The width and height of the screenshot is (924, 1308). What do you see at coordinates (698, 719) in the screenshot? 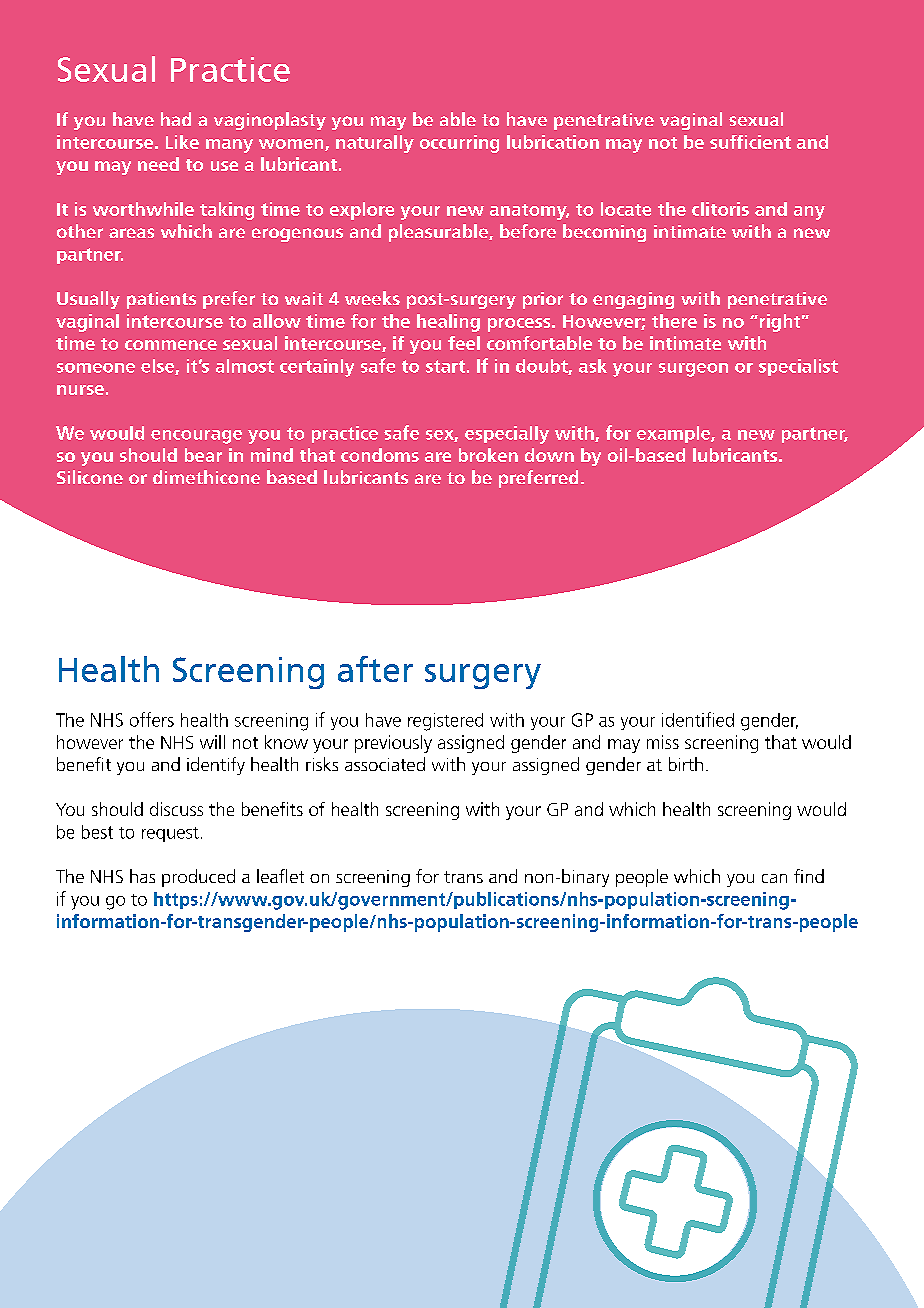
I see `identified` at bounding box center [698, 719].
